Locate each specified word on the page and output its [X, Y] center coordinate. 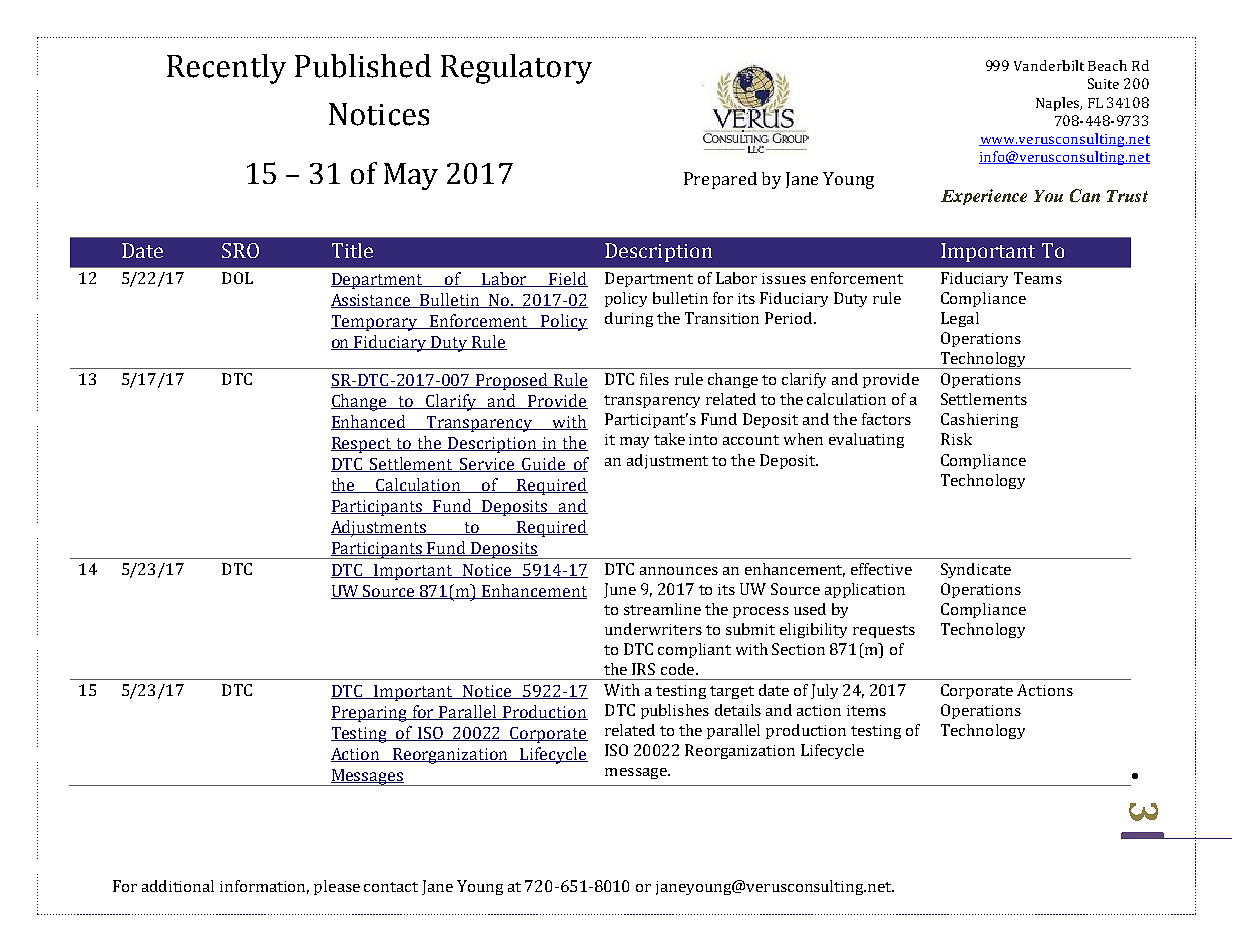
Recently [226, 69]
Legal [960, 319]
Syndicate [976, 570]
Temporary [375, 323]
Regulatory [516, 69]
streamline [662, 609]
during [629, 319]
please [337, 887]
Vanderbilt [1049, 65]
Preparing [370, 714]
